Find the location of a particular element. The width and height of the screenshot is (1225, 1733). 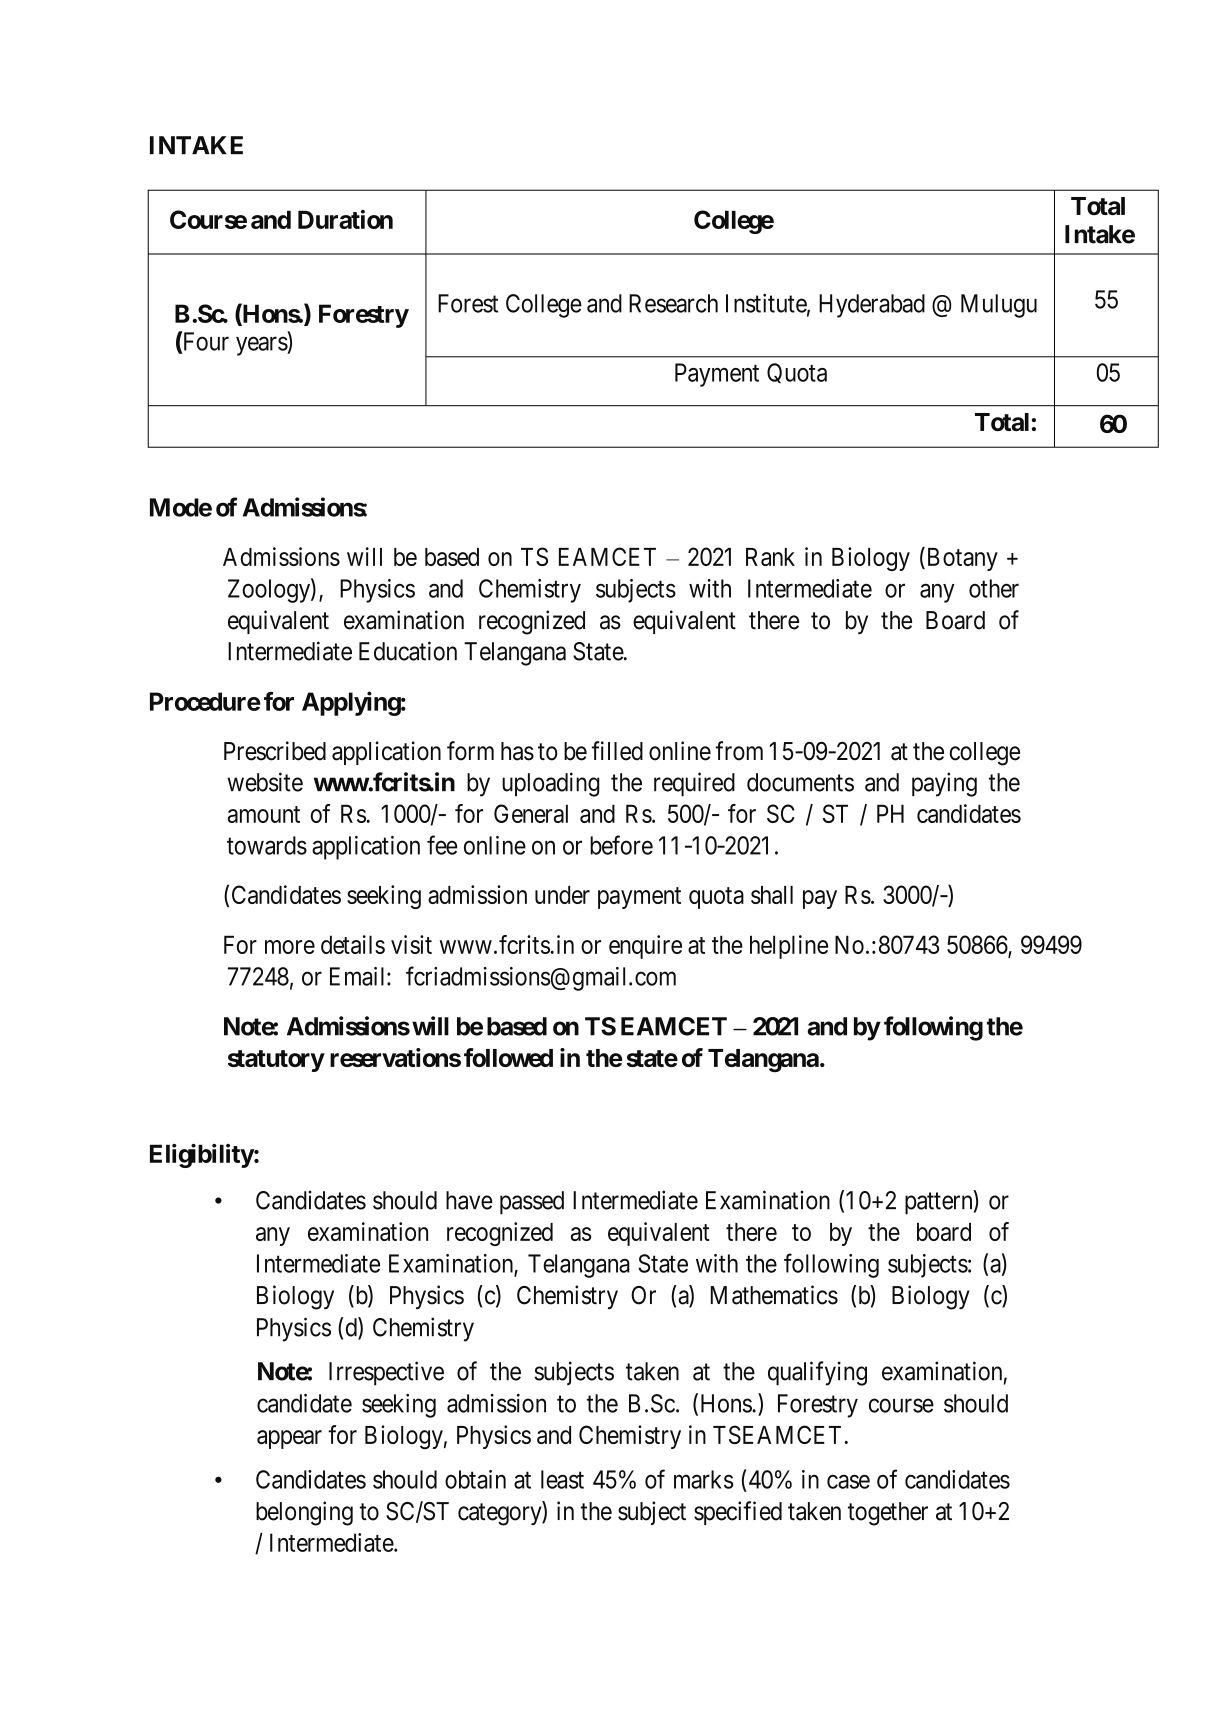

Research is located at coordinates (673, 303).
